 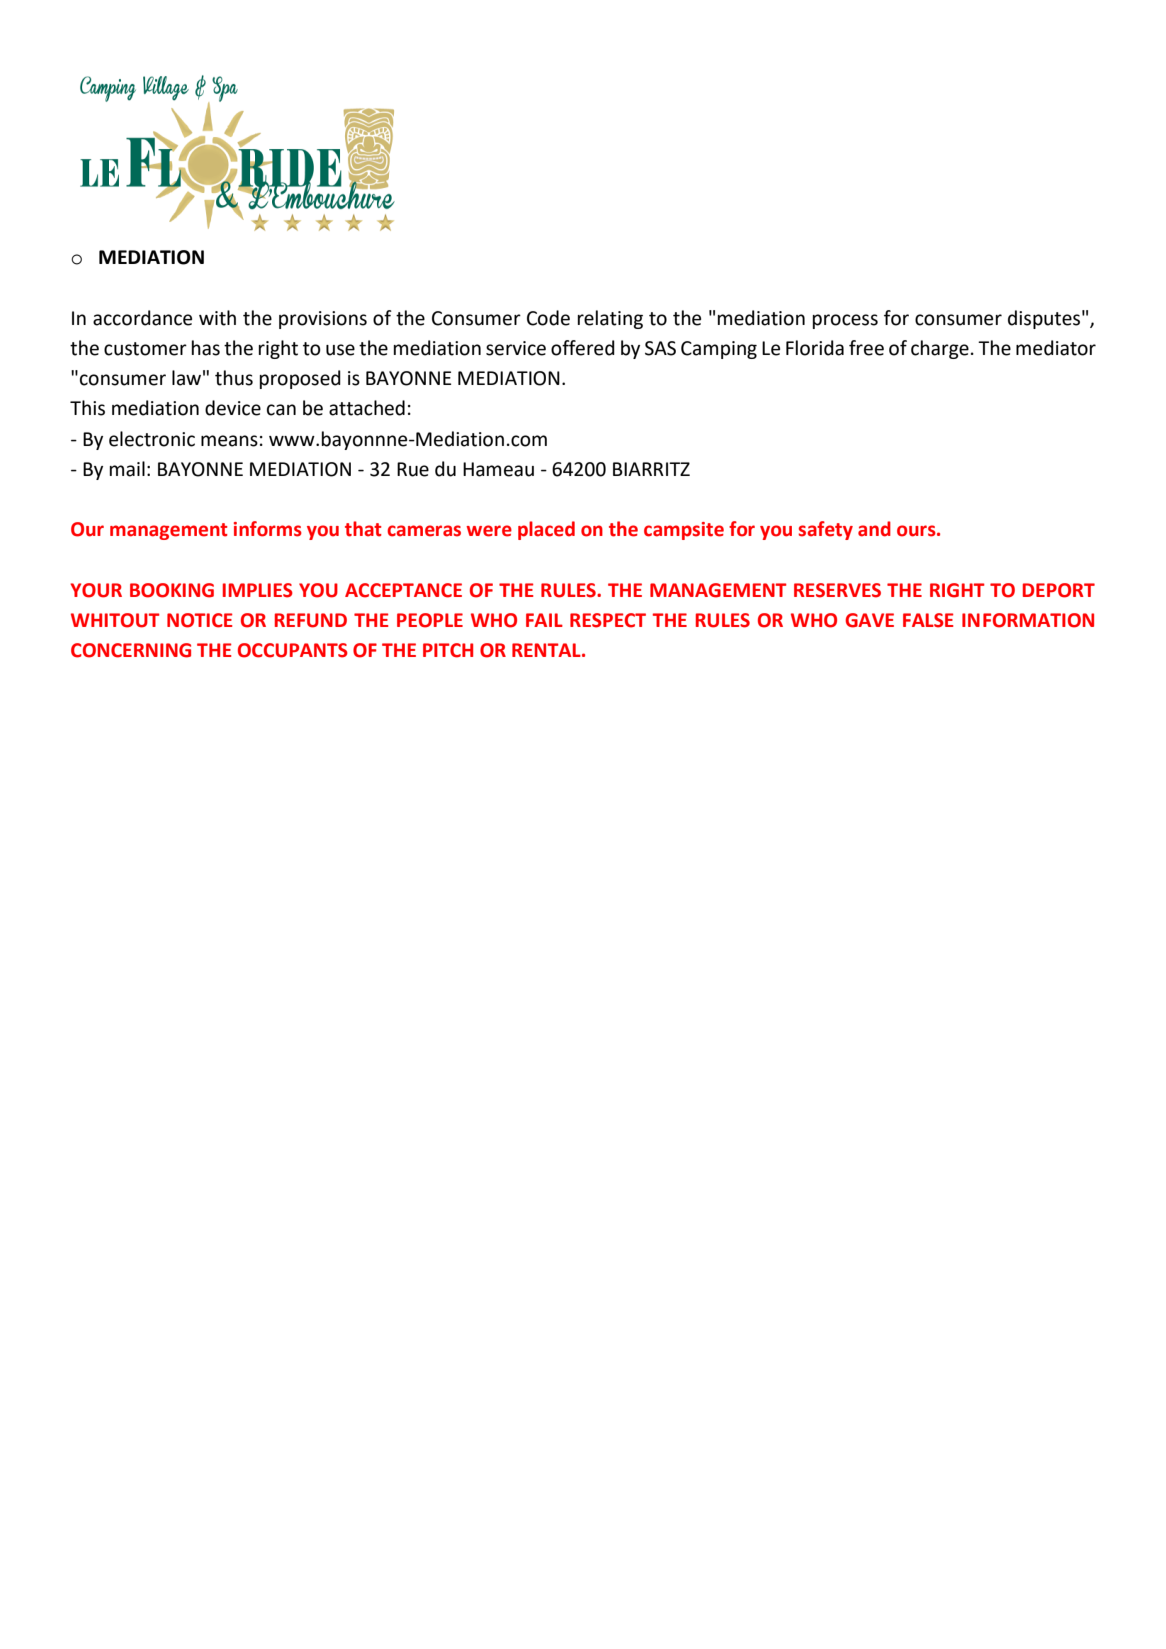 What do you see at coordinates (610, 319) in the document?
I see `relating` at bounding box center [610, 319].
